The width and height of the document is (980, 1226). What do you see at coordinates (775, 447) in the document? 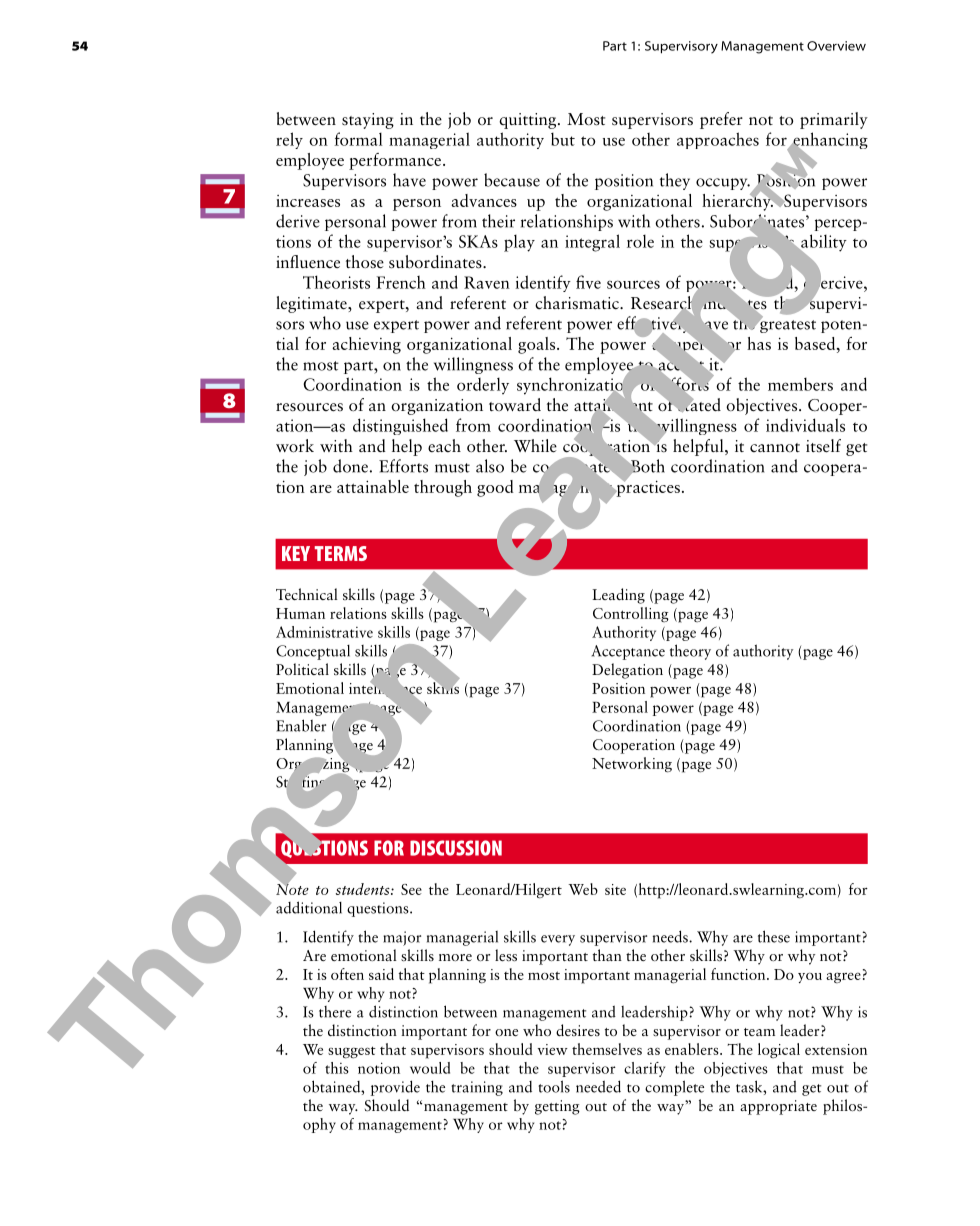
I see `cannot` at bounding box center [775, 447].
